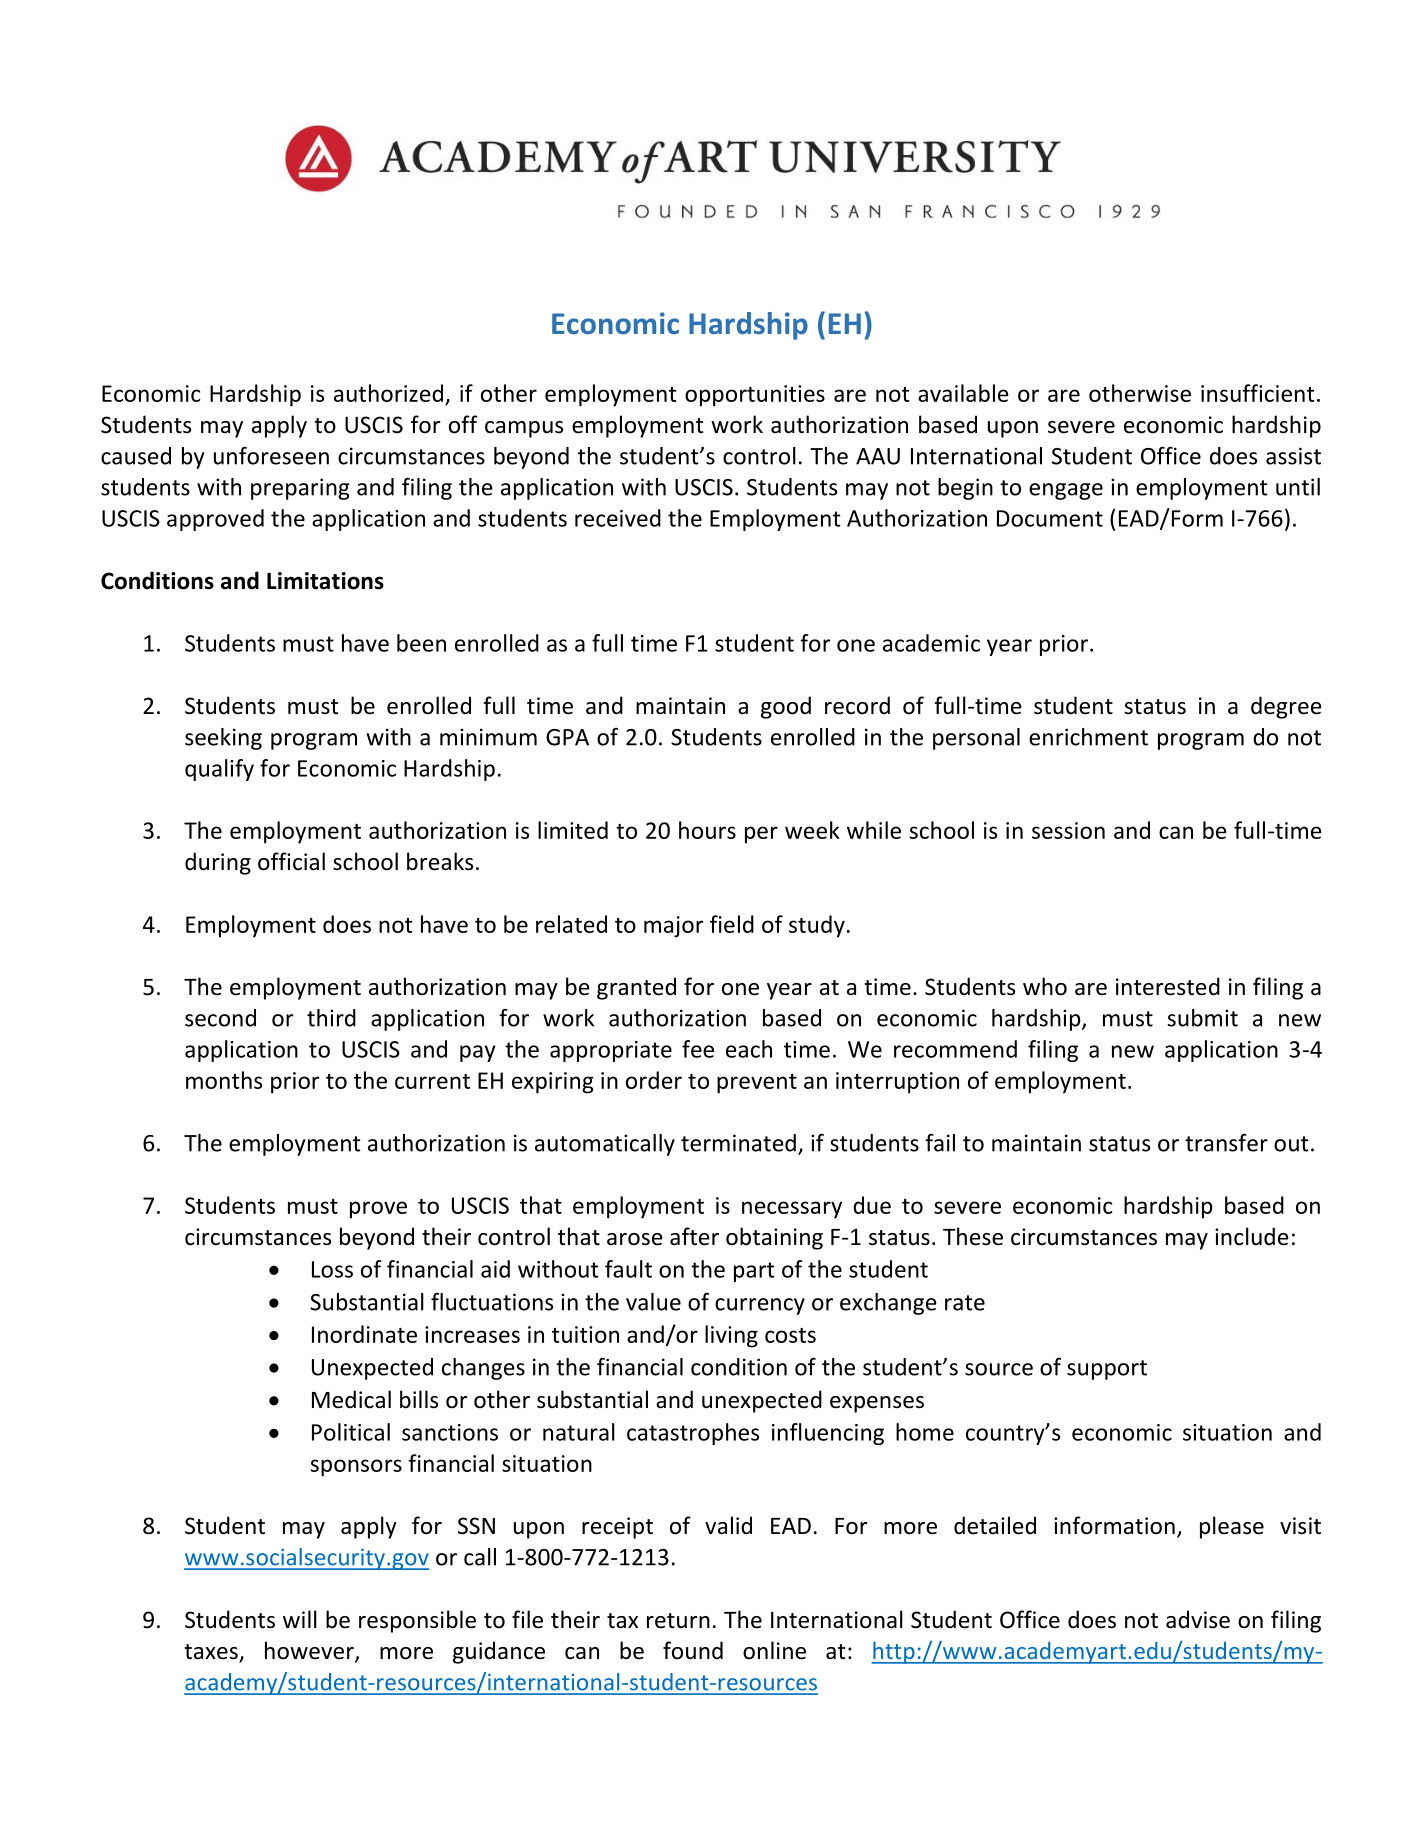  Describe the element at coordinates (1107, 1370) in the screenshot. I see `support` at that location.
